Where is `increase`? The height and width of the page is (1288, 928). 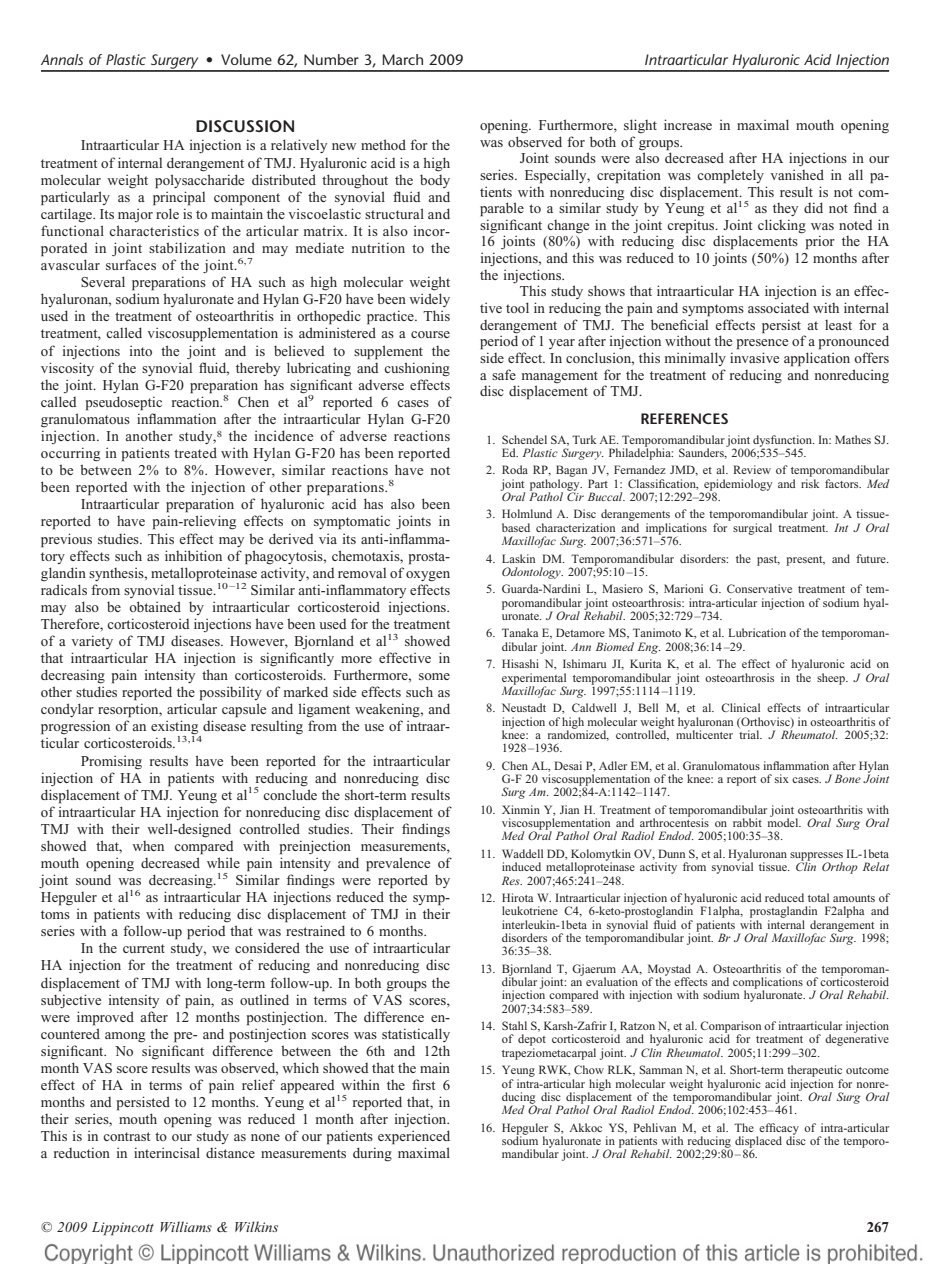 increase is located at coordinates (688, 124).
